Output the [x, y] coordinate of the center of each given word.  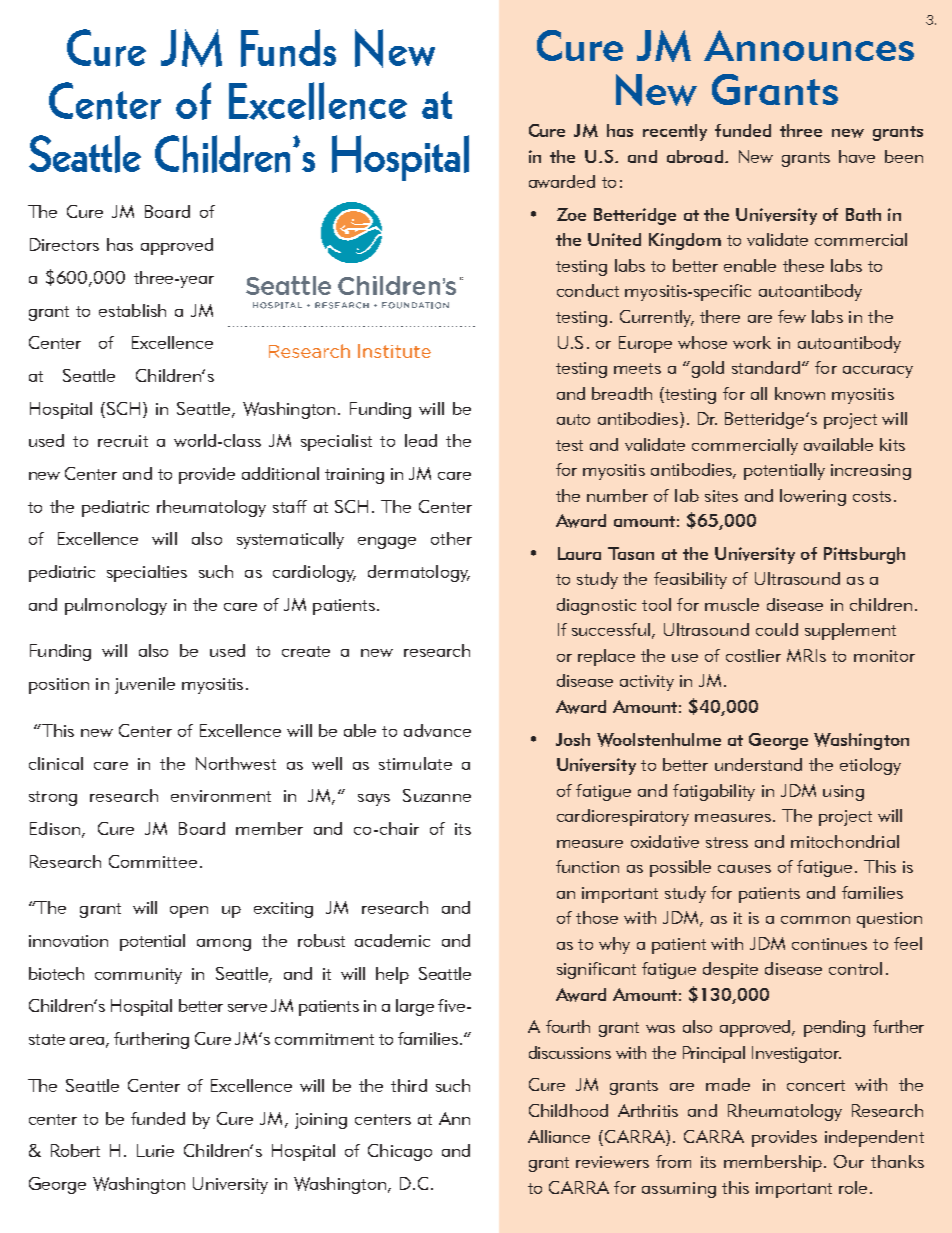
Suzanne [437, 795]
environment [221, 796]
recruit [123, 441]
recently [675, 132]
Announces [809, 45]
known [800, 393]
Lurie [155, 1150]
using [843, 793]
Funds [288, 48]
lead [421, 440]
